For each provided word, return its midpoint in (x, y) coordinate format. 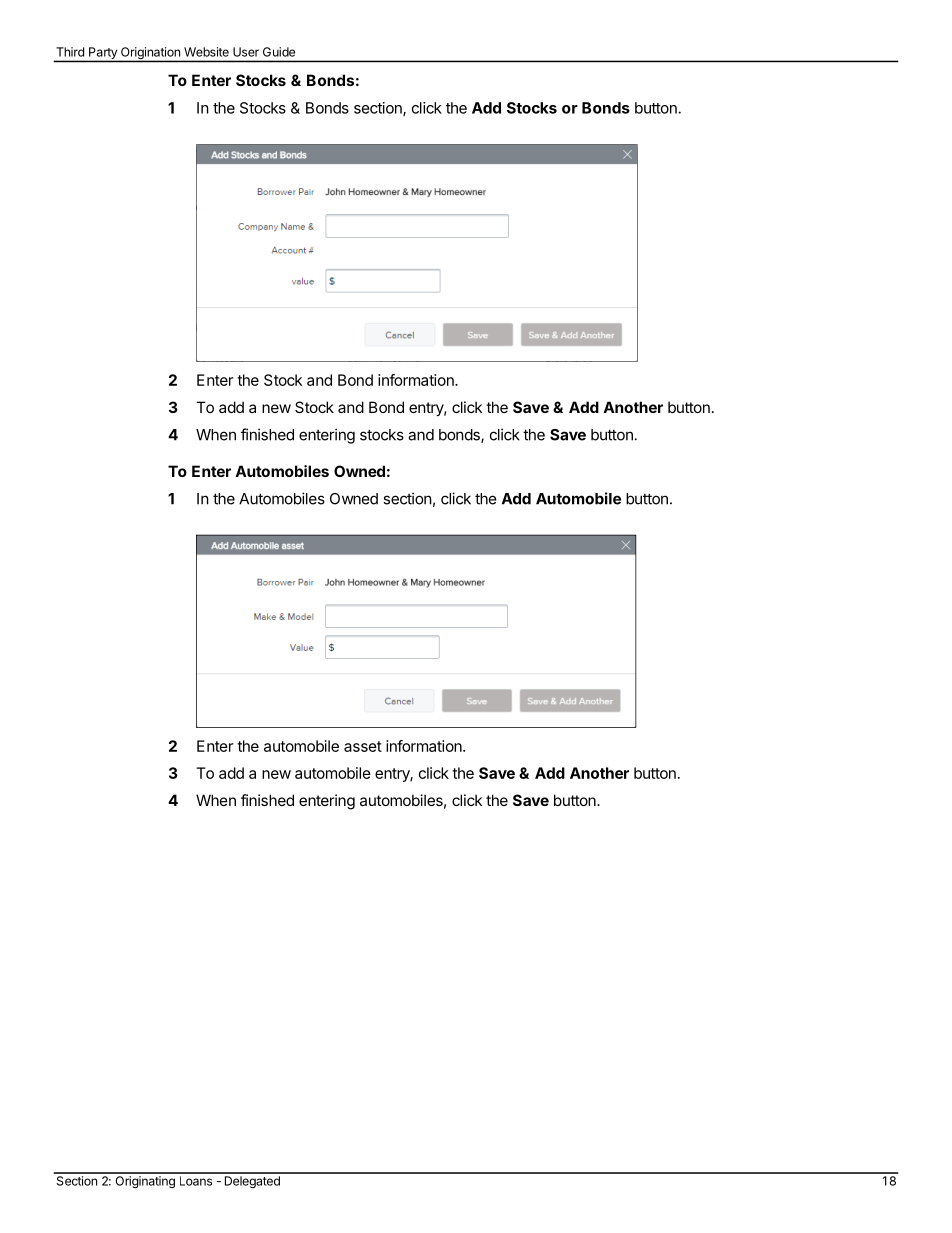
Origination (150, 54)
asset (363, 746)
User (246, 52)
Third (70, 52)
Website (206, 52)
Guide (279, 52)
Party (103, 54)
